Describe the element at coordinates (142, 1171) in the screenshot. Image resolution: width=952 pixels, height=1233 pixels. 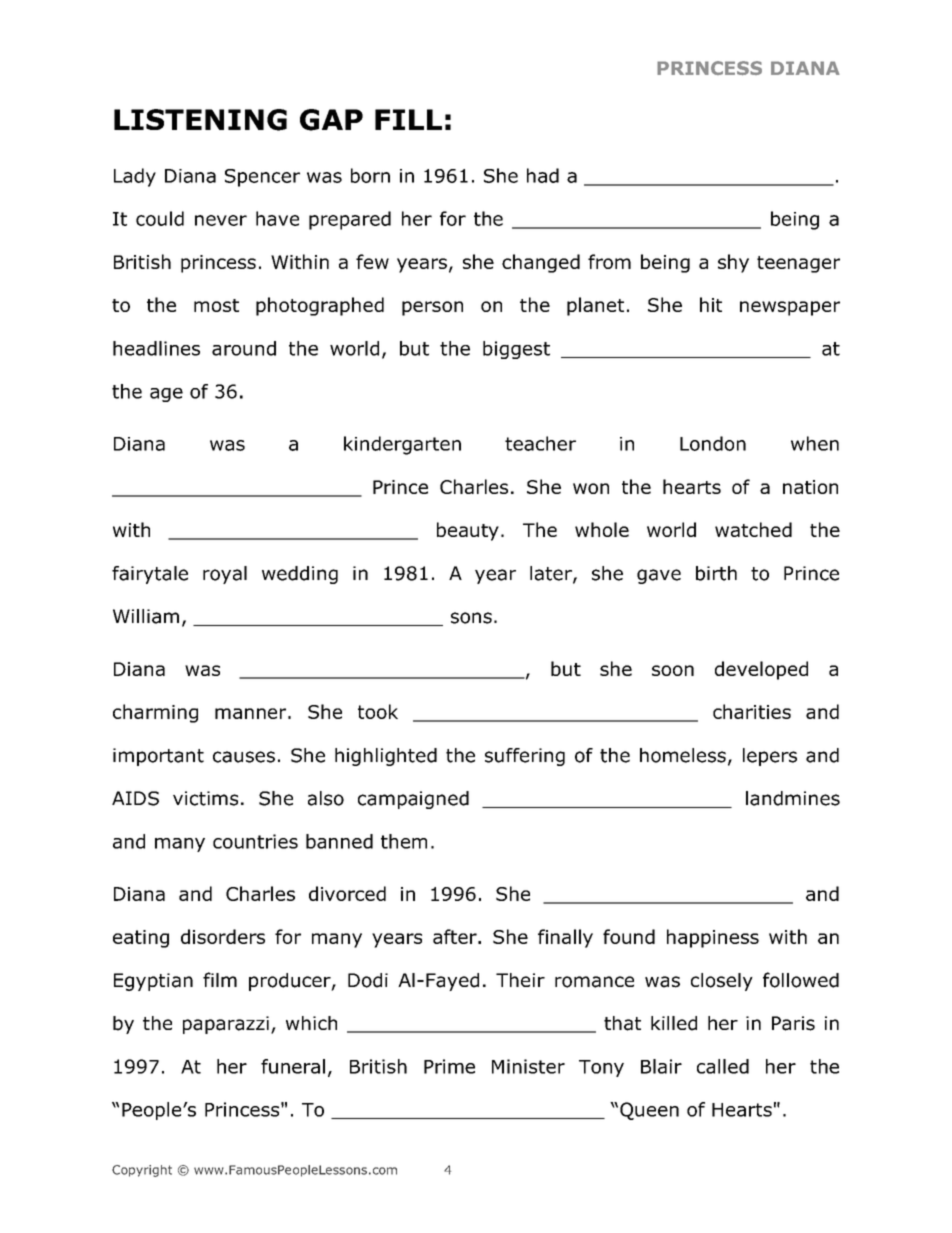
I see `Copyright` at that location.
